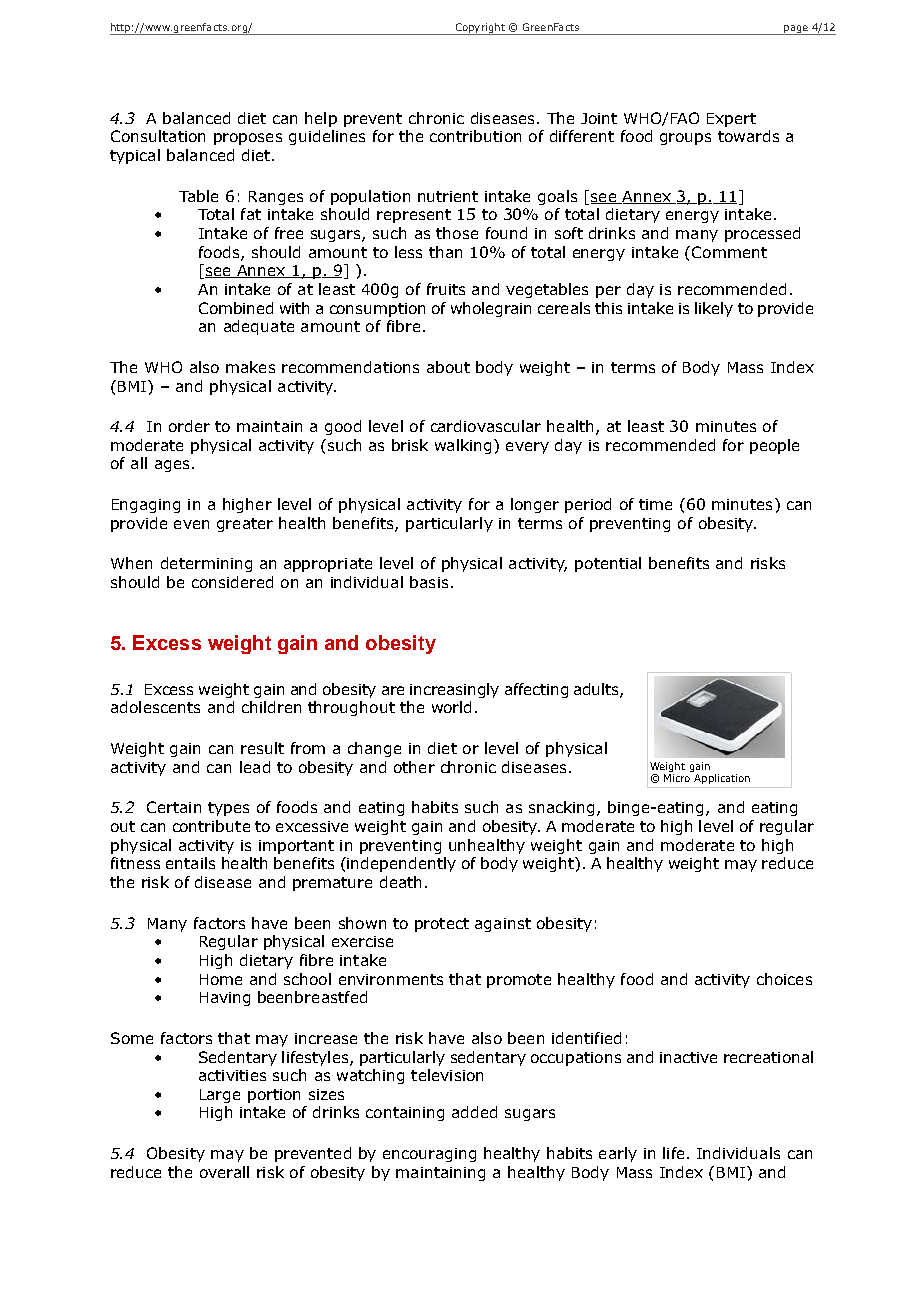  I want to click on Copyright, so click(480, 29).
